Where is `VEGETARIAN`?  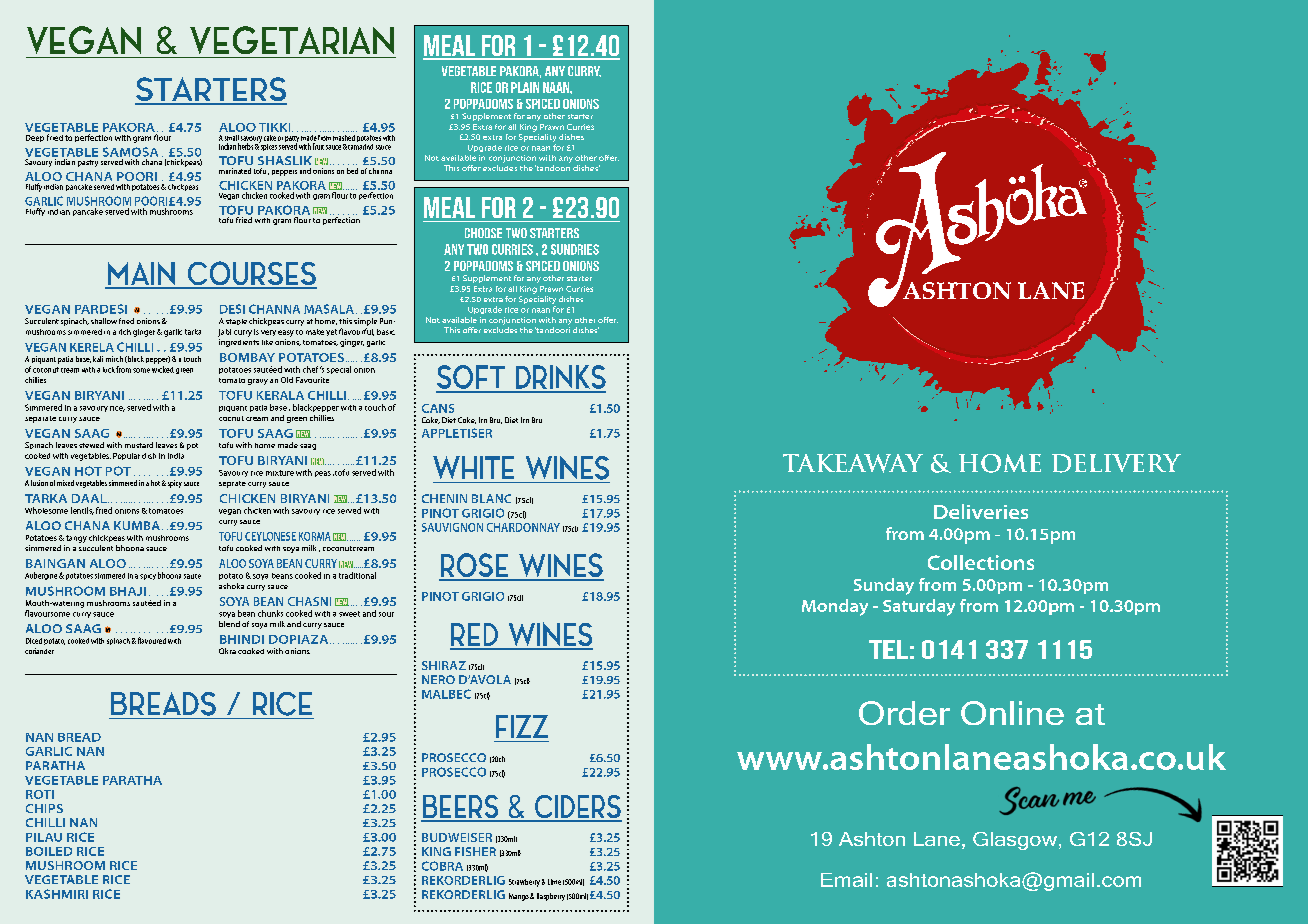 VEGETARIAN is located at coordinates (292, 40).
